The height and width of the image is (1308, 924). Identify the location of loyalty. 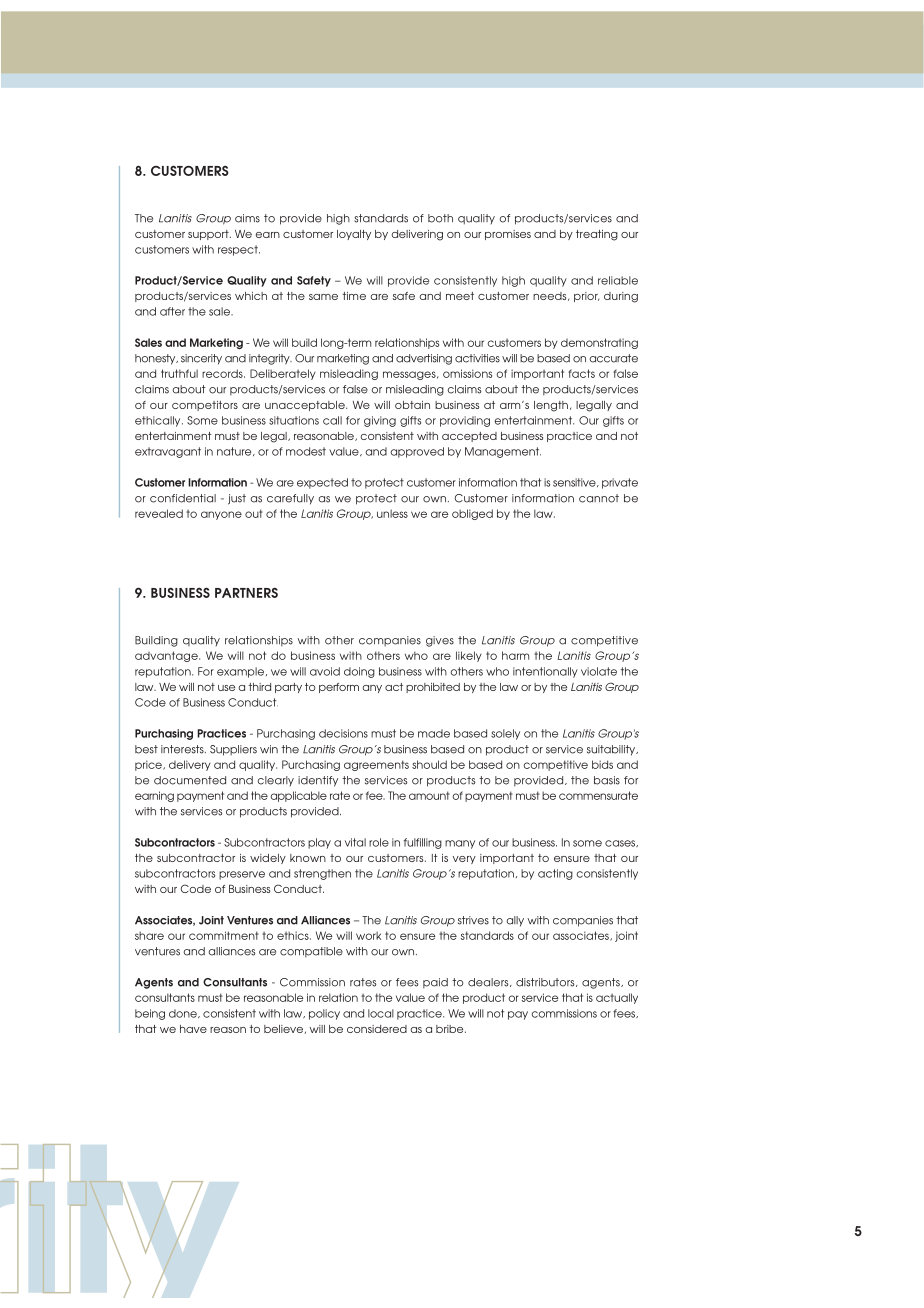
(354, 235).
